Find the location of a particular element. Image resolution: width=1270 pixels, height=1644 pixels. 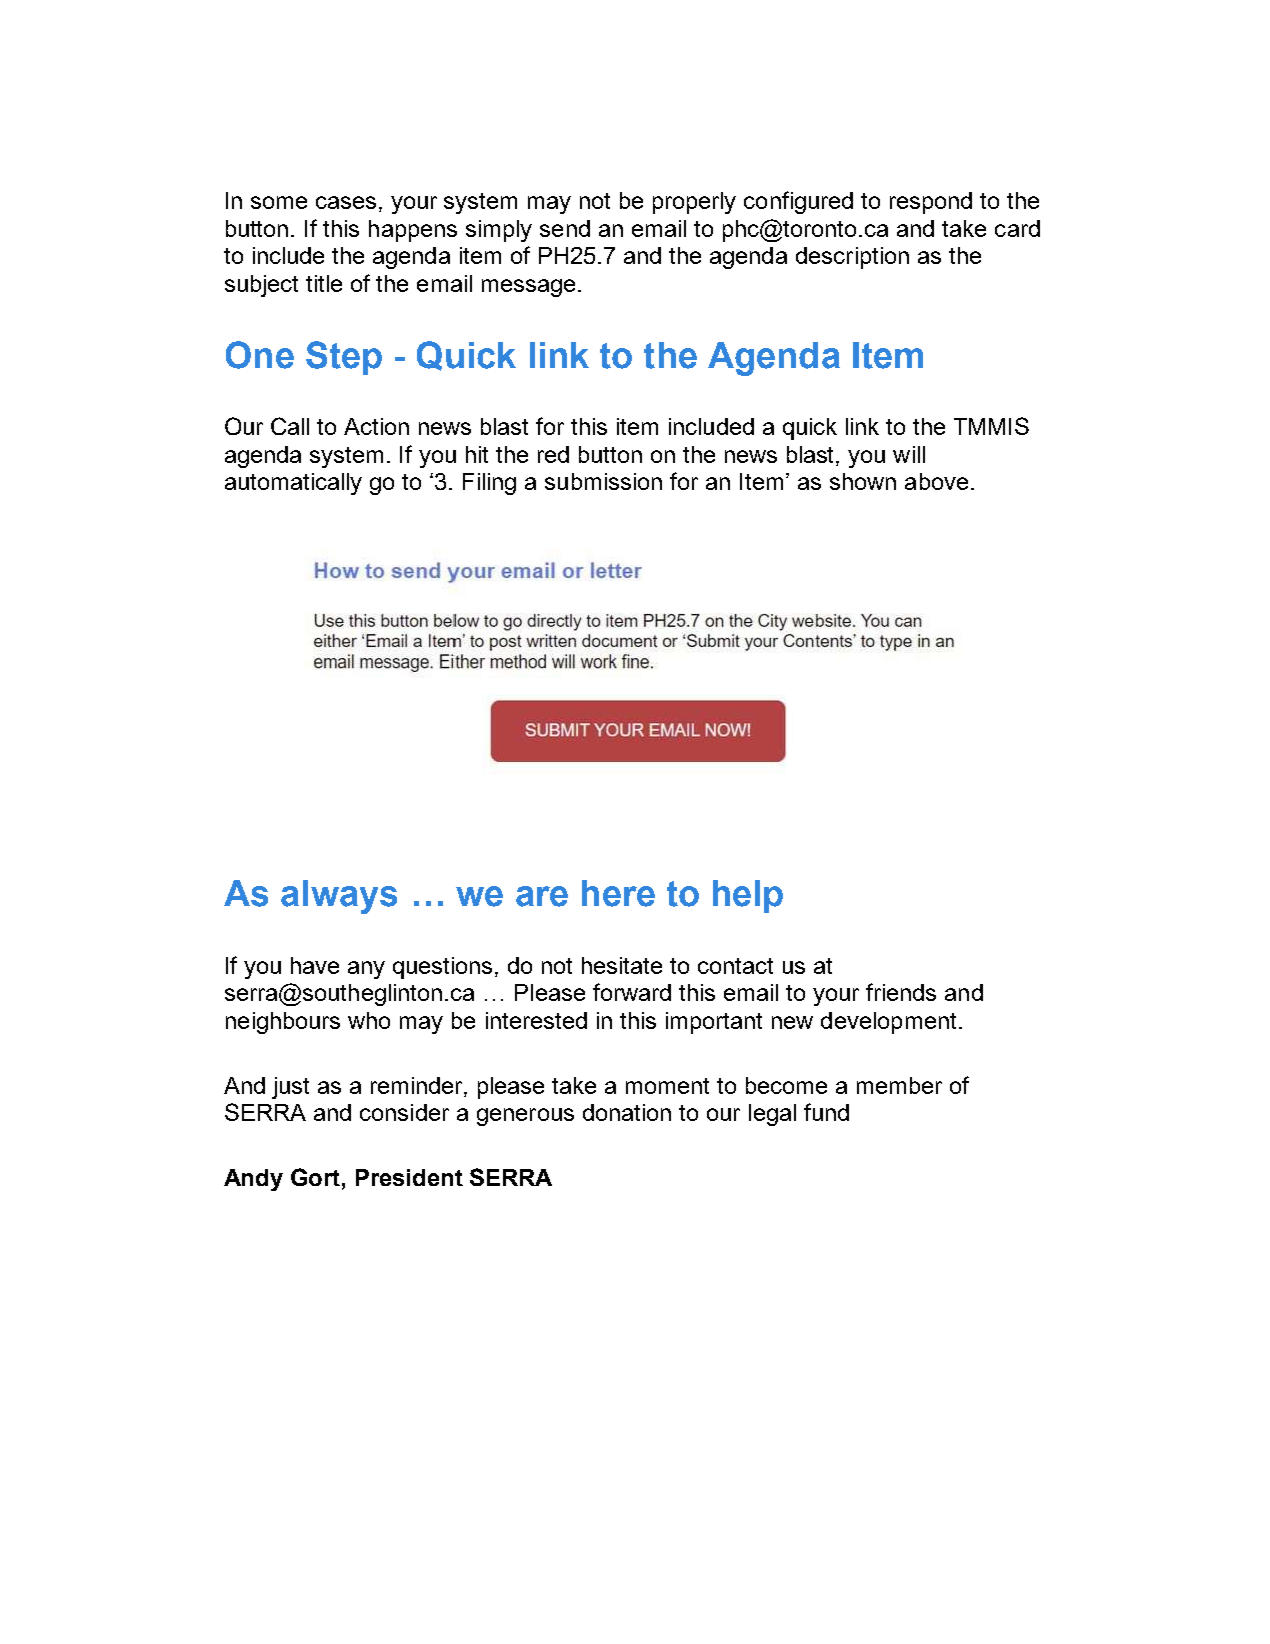

respond is located at coordinates (931, 203).
